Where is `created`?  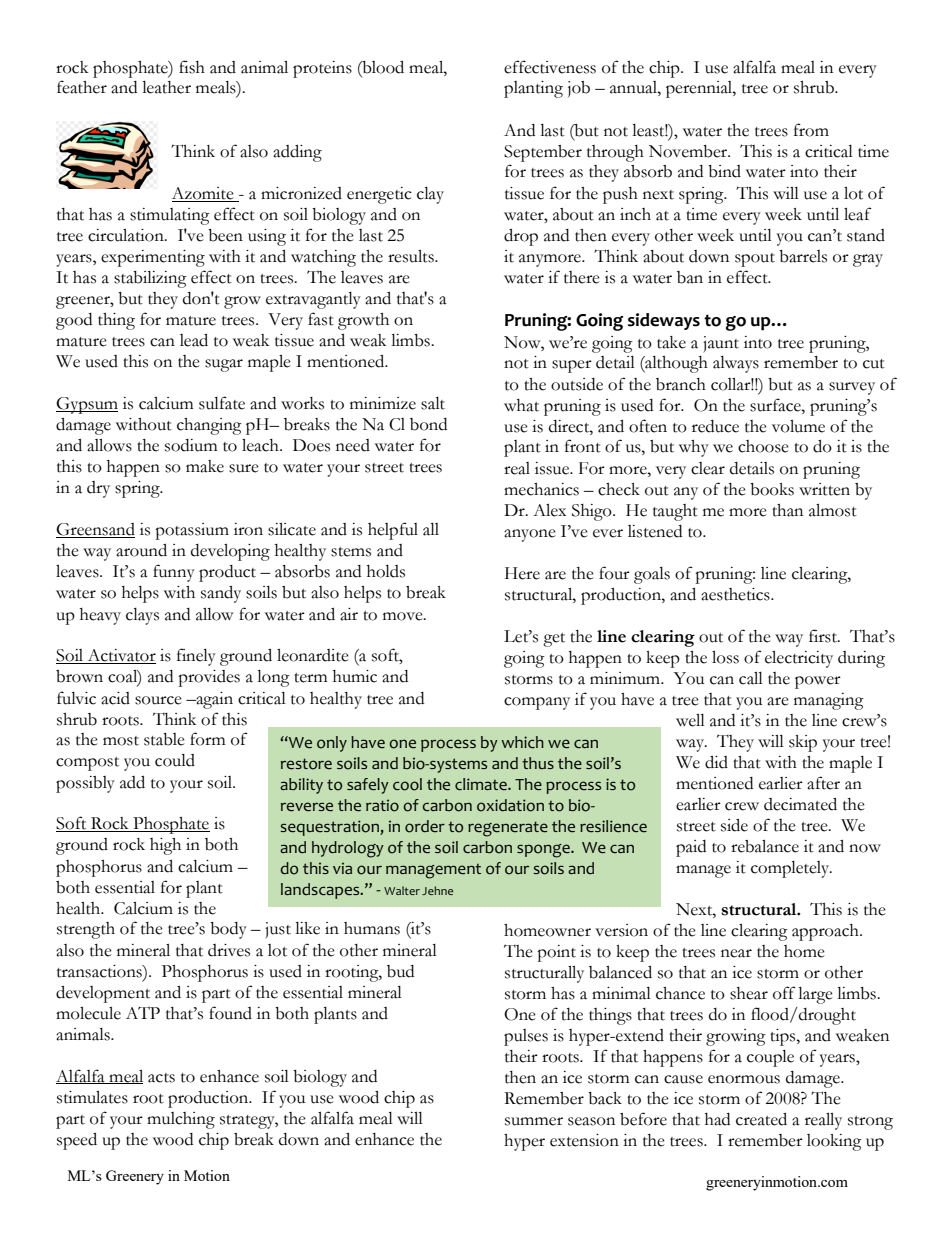 created is located at coordinates (761, 1119).
